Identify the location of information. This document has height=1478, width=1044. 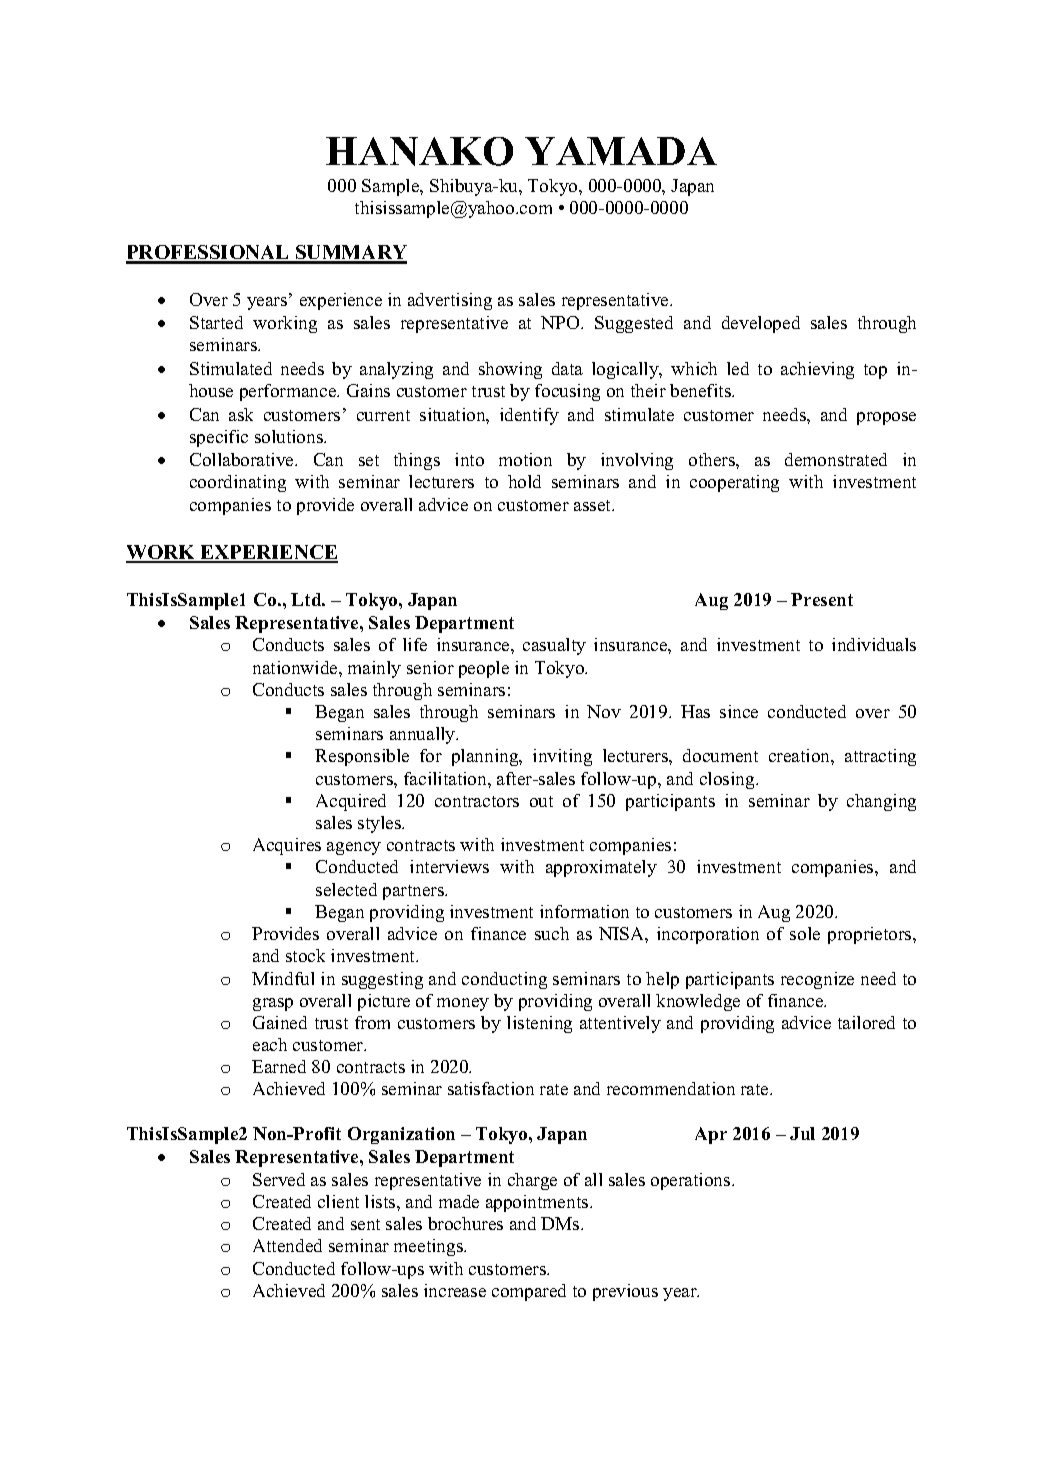
(584, 911).
